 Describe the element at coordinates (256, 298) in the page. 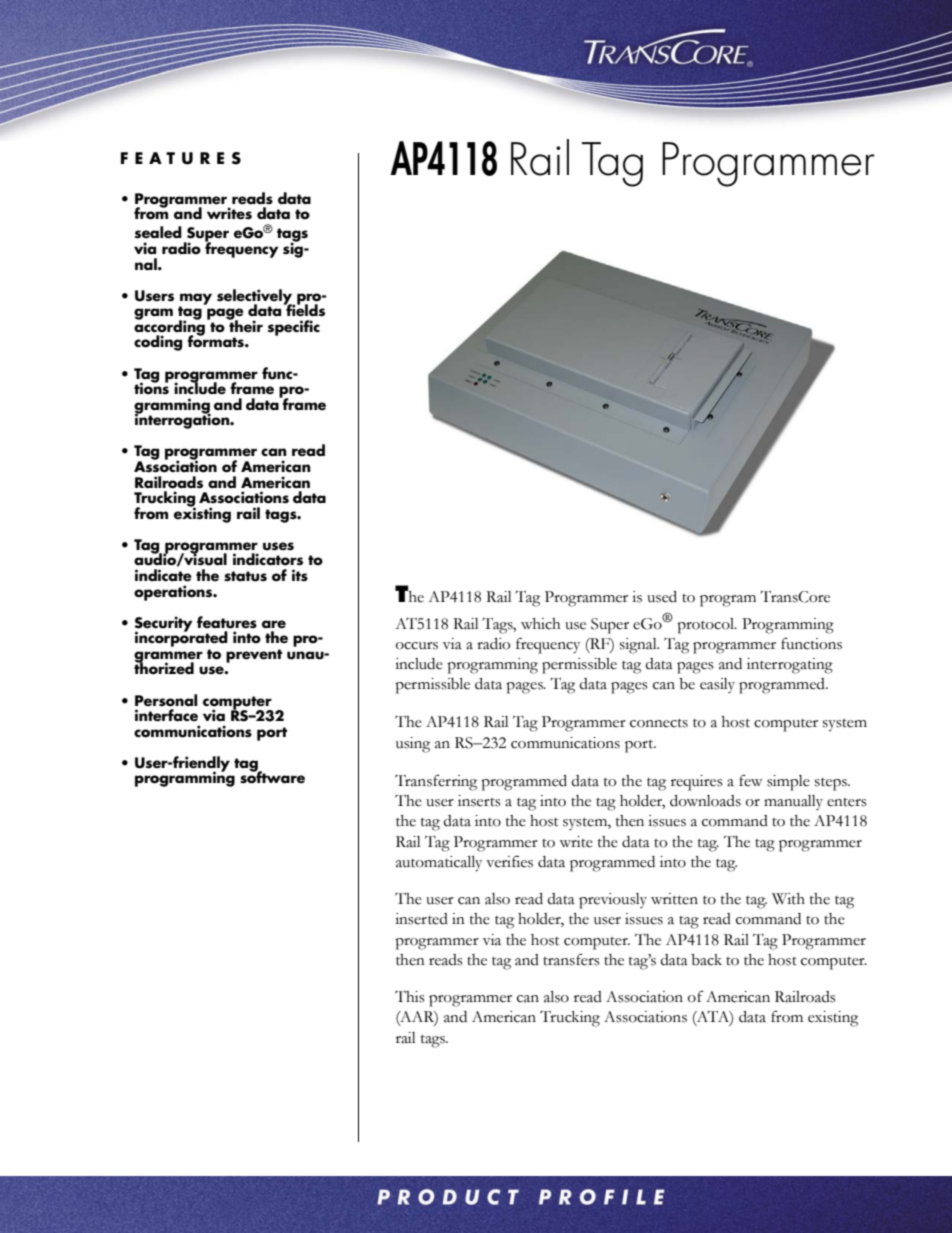

I see `selectively` at that location.
